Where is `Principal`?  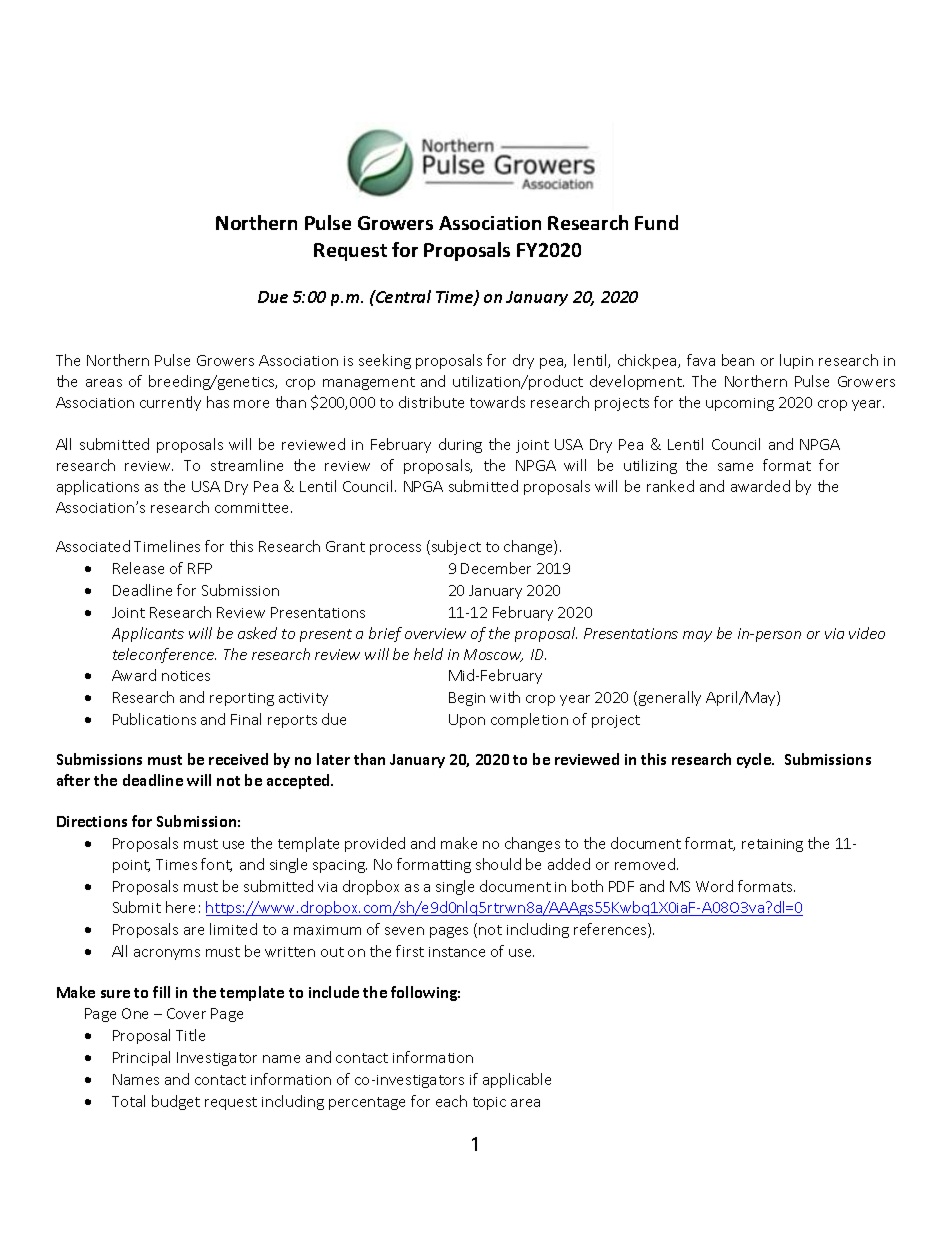 Principal is located at coordinates (141, 1058).
